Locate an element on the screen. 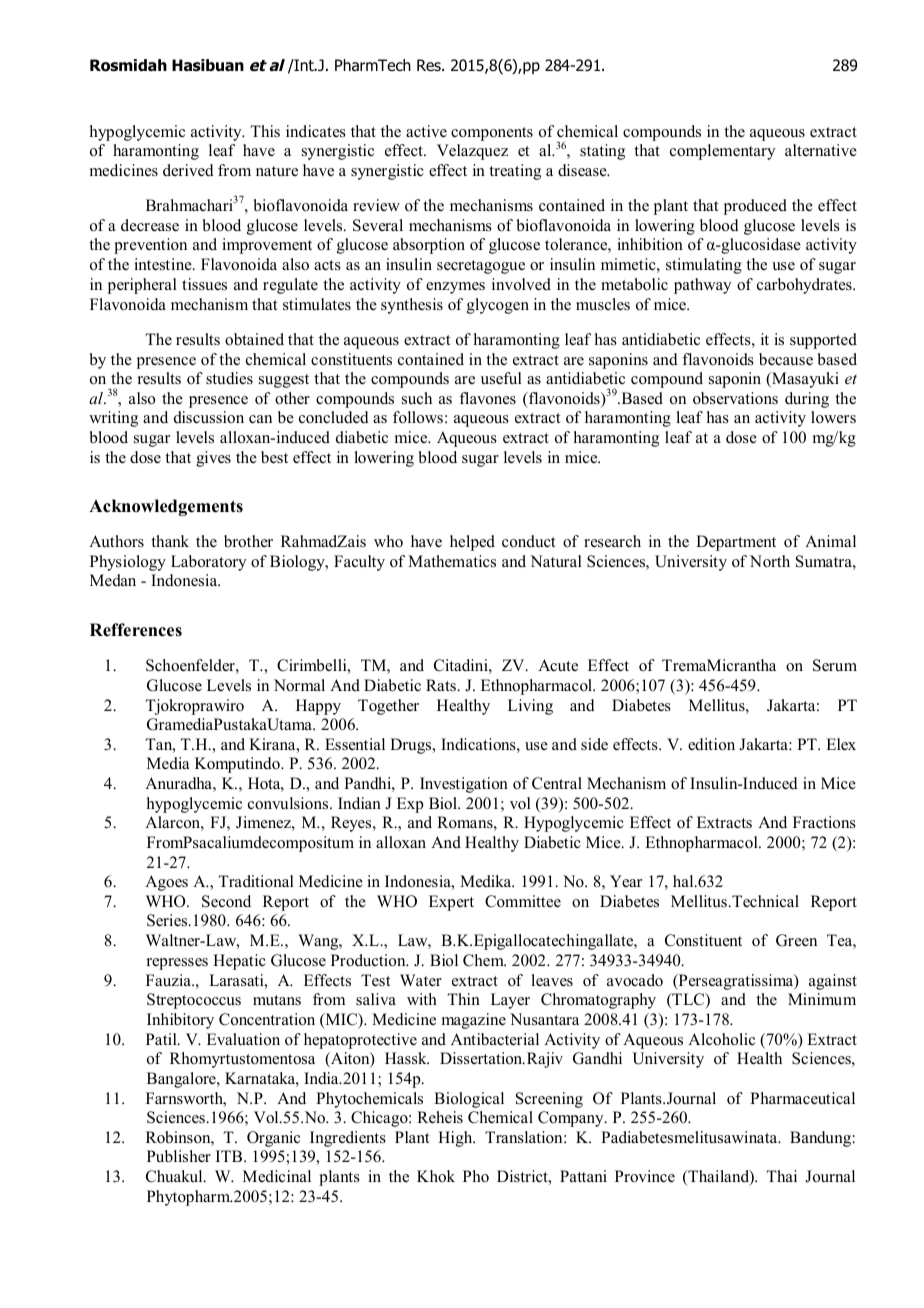  Pharmaceutical is located at coordinates (802, 1098).
